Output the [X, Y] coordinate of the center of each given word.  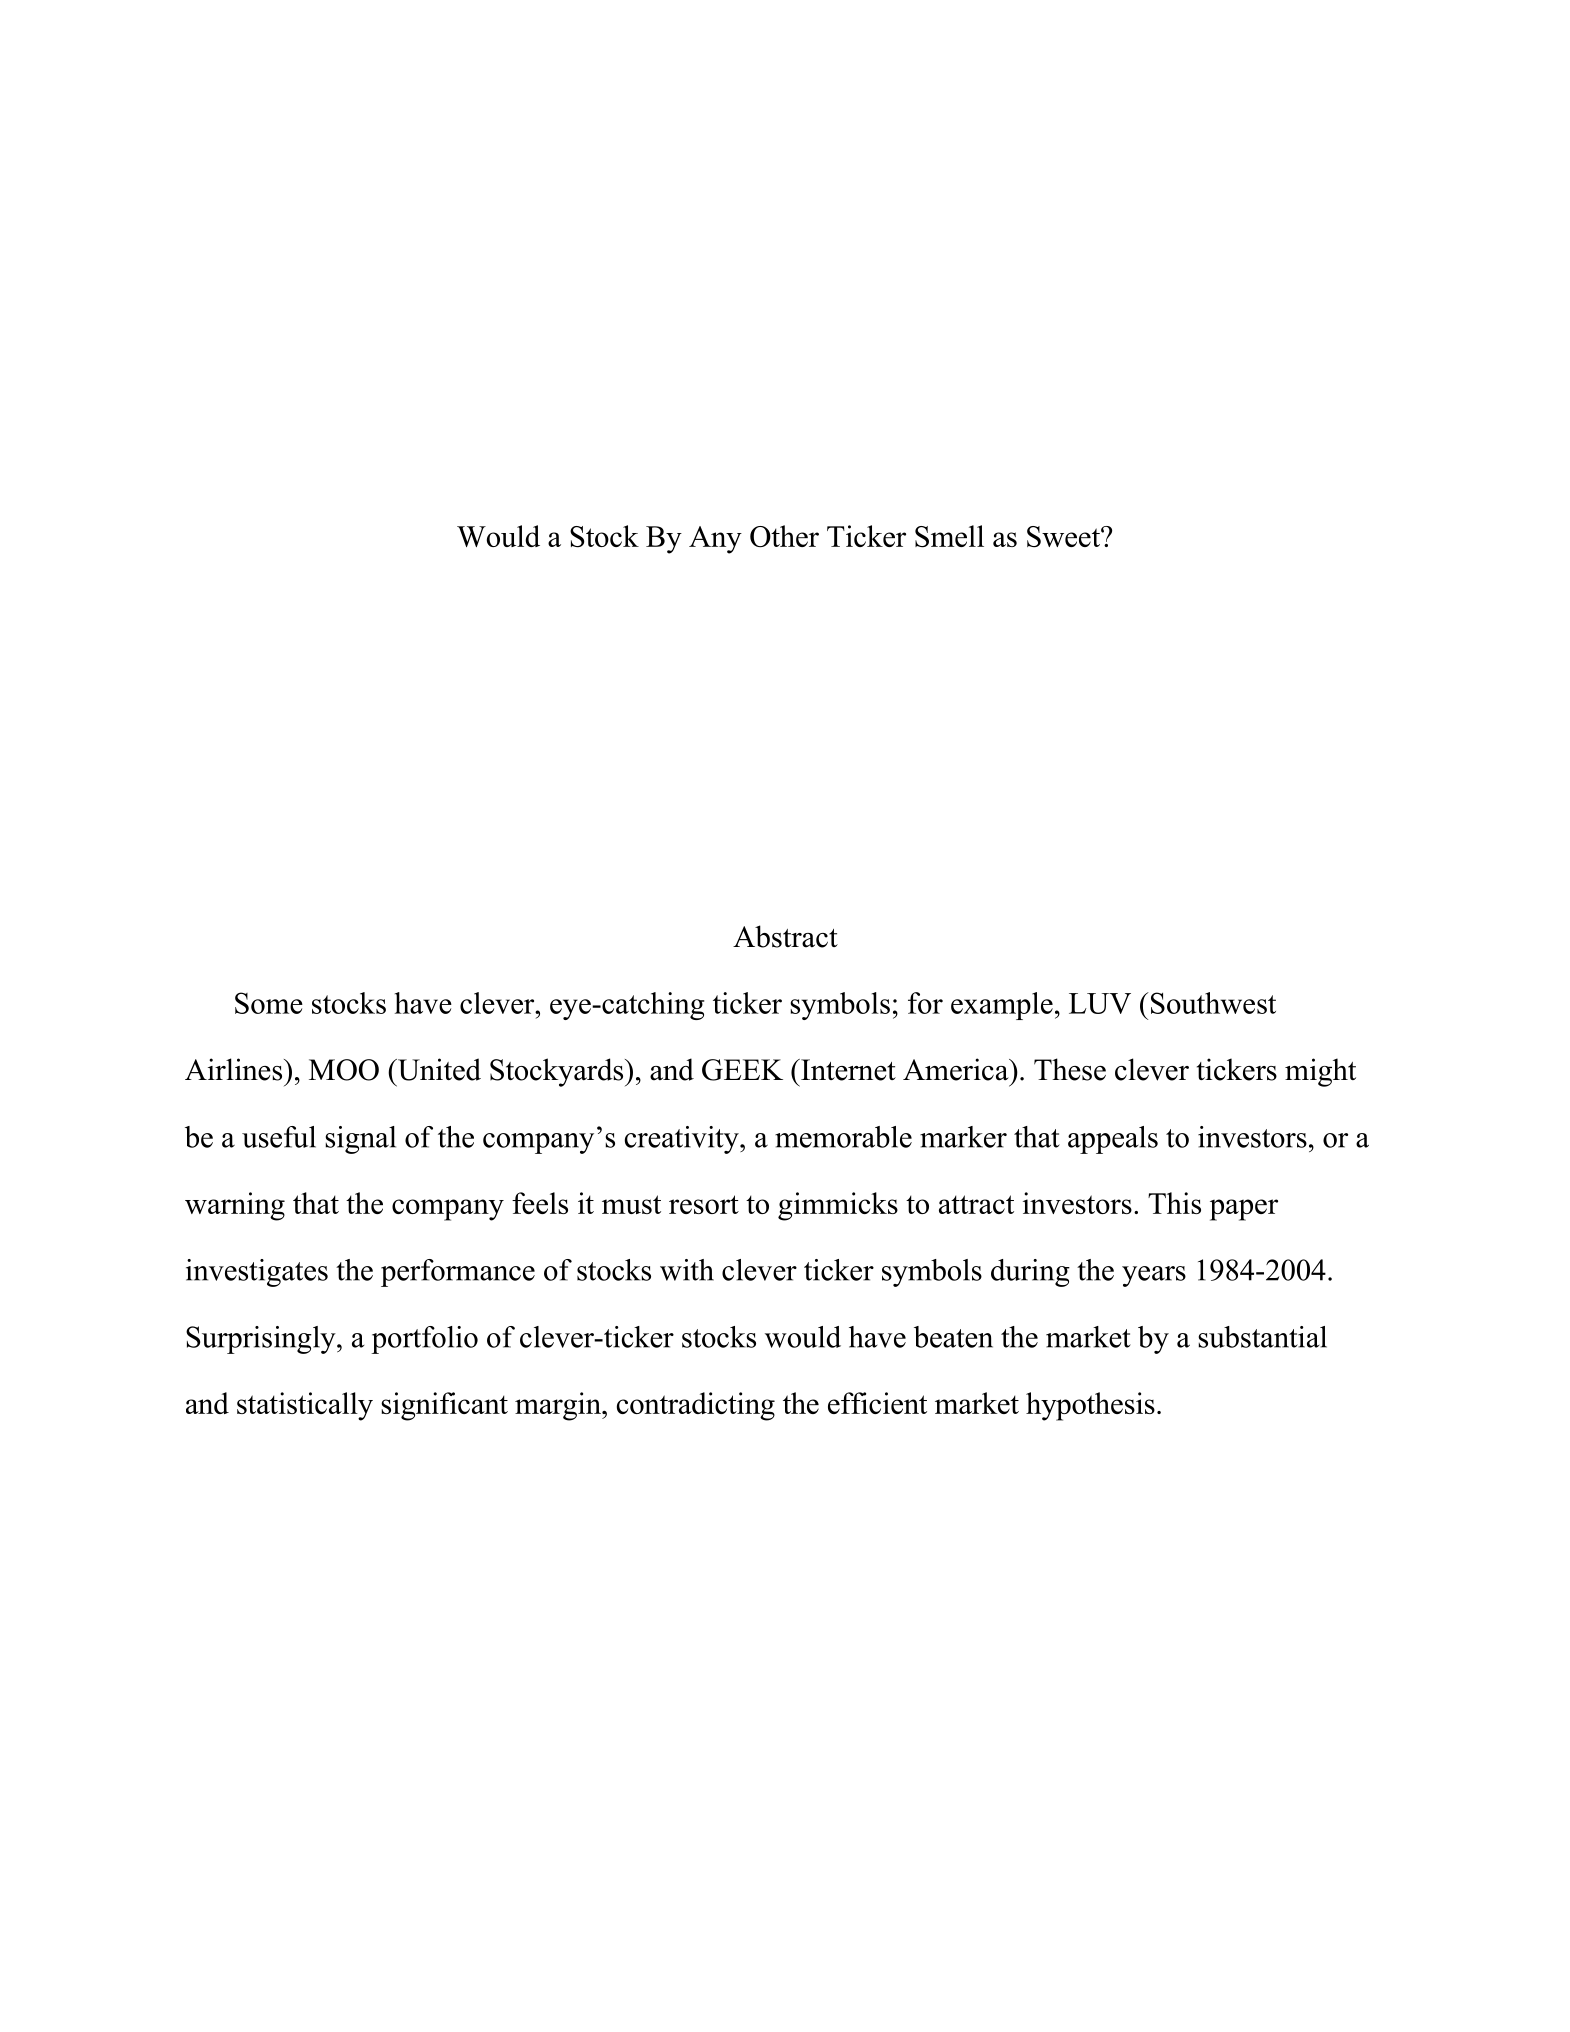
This [1174, 1203]
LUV [1100, 1003]
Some [269, 1003]
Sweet [1064, 537]
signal [360, 1140]
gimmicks [838, 1206]
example [1002, 1006]
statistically [305, 1406]
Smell [949, 536]
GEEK [742, 1070]
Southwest [1212, 1003]
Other [784, 536]
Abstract [785, 936]
